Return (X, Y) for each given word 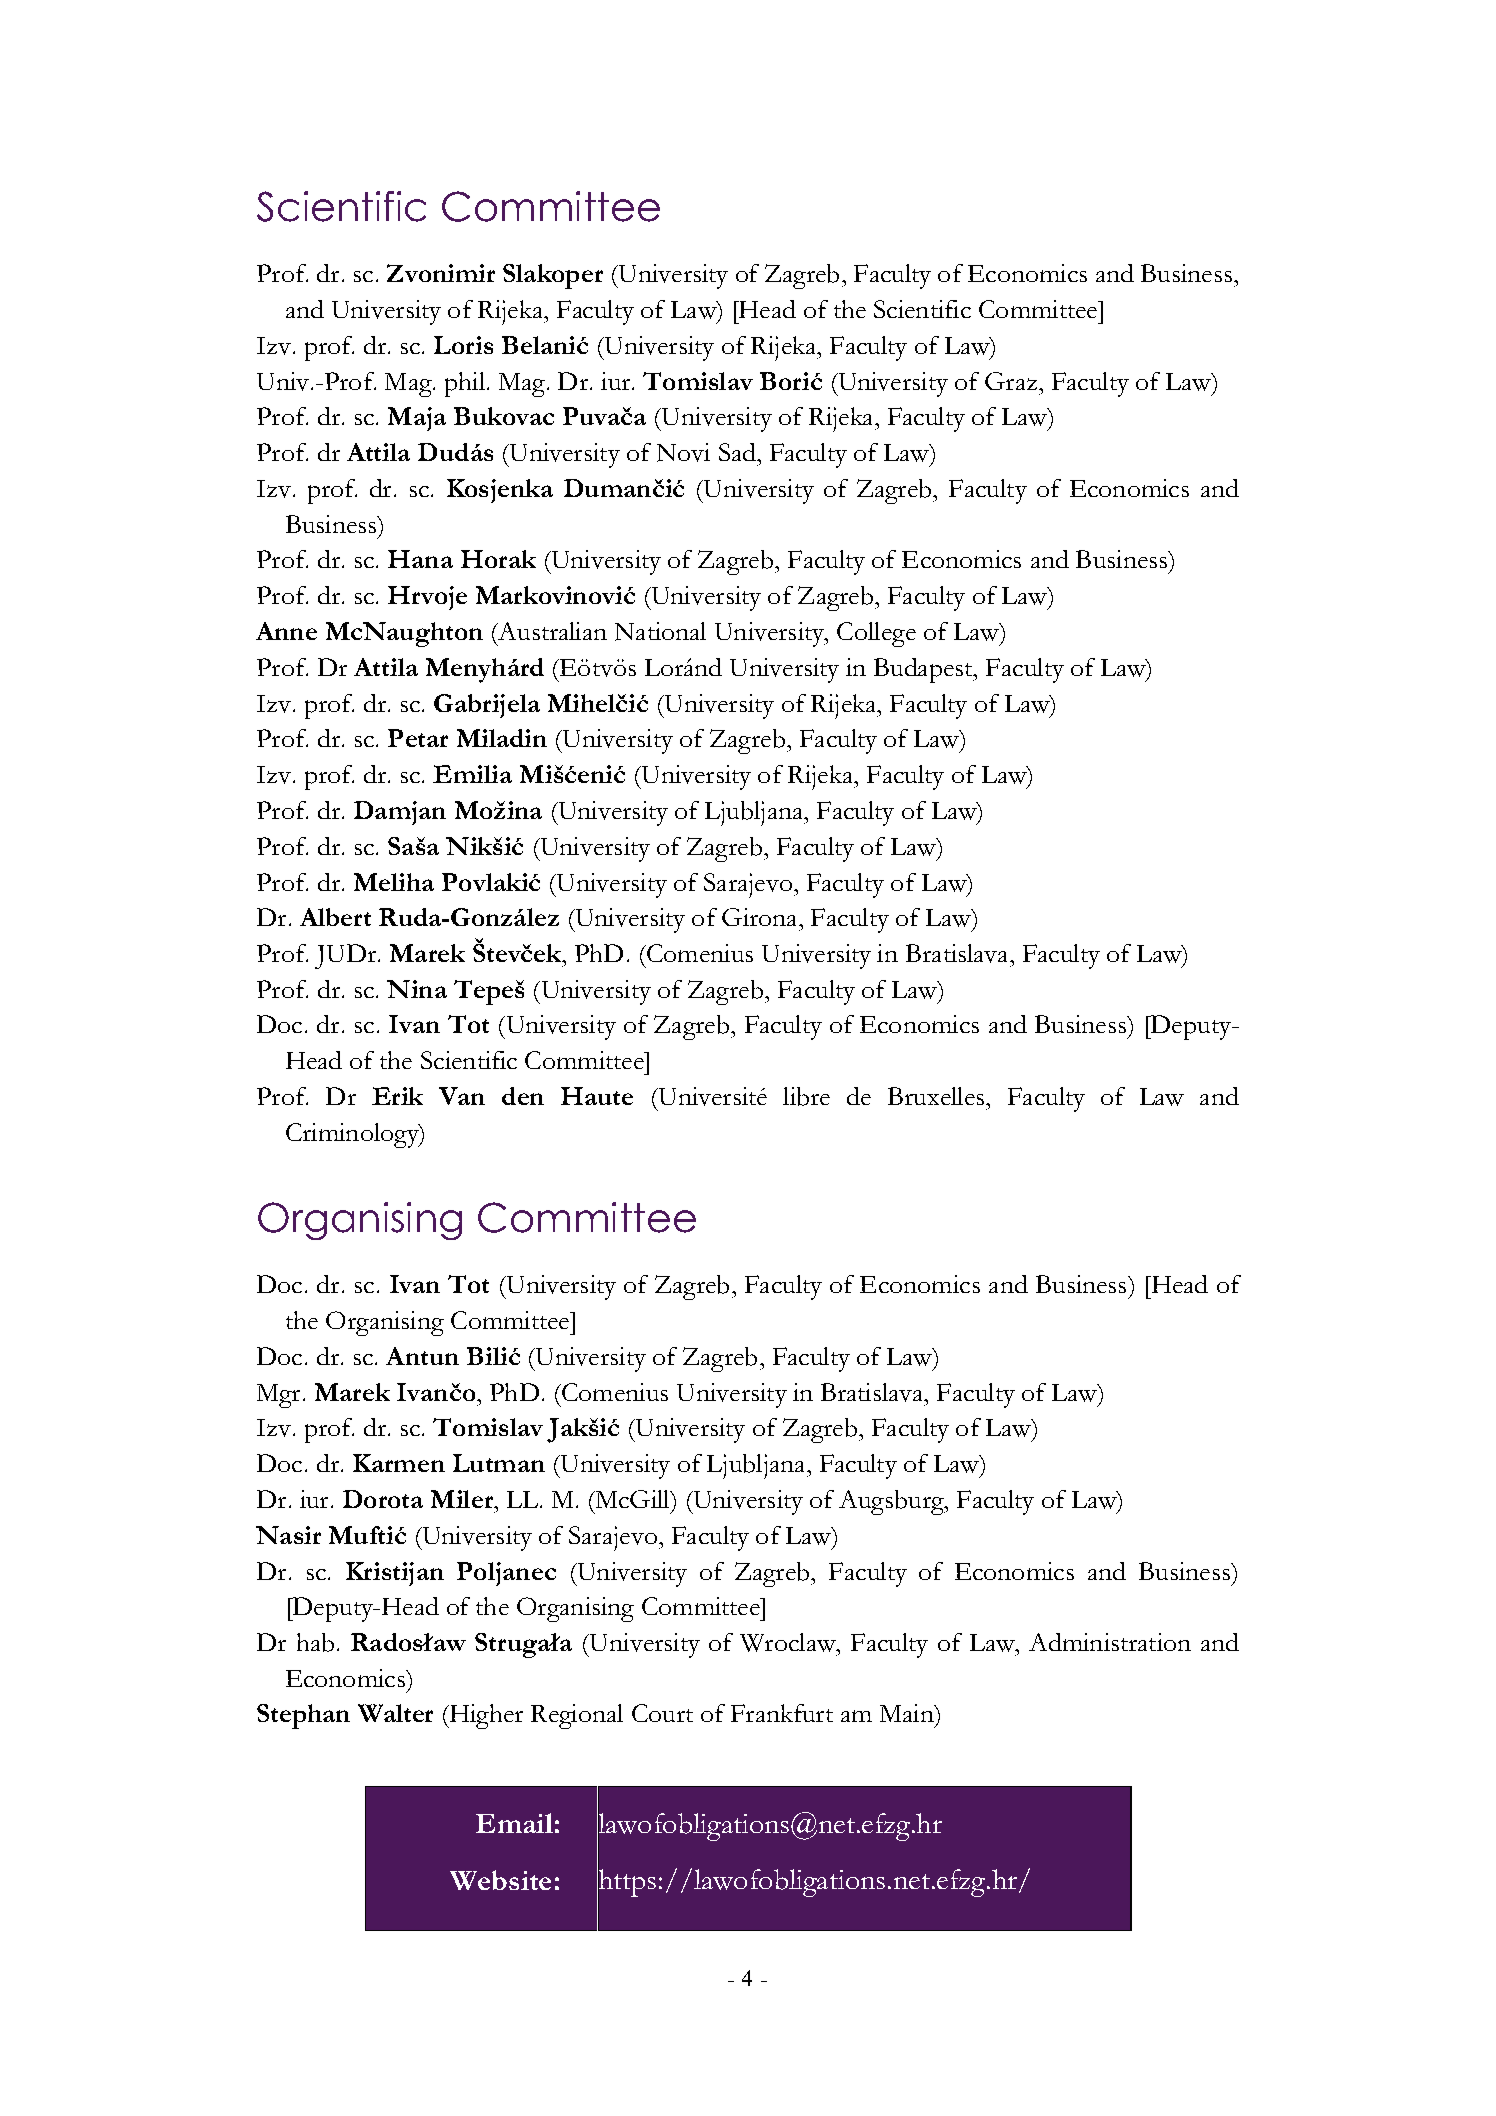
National (660, 631)
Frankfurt (782, 1713)
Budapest (924, 670)
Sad (739, 452)
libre (806, 1096)
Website (500, 1880)
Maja (417, 419)
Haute (597, 1096)
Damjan (400, 813)
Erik (397, 1096)
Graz (1012, 381)
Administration (1110, 1642)
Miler (463, 1499)
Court (662, 1713)
